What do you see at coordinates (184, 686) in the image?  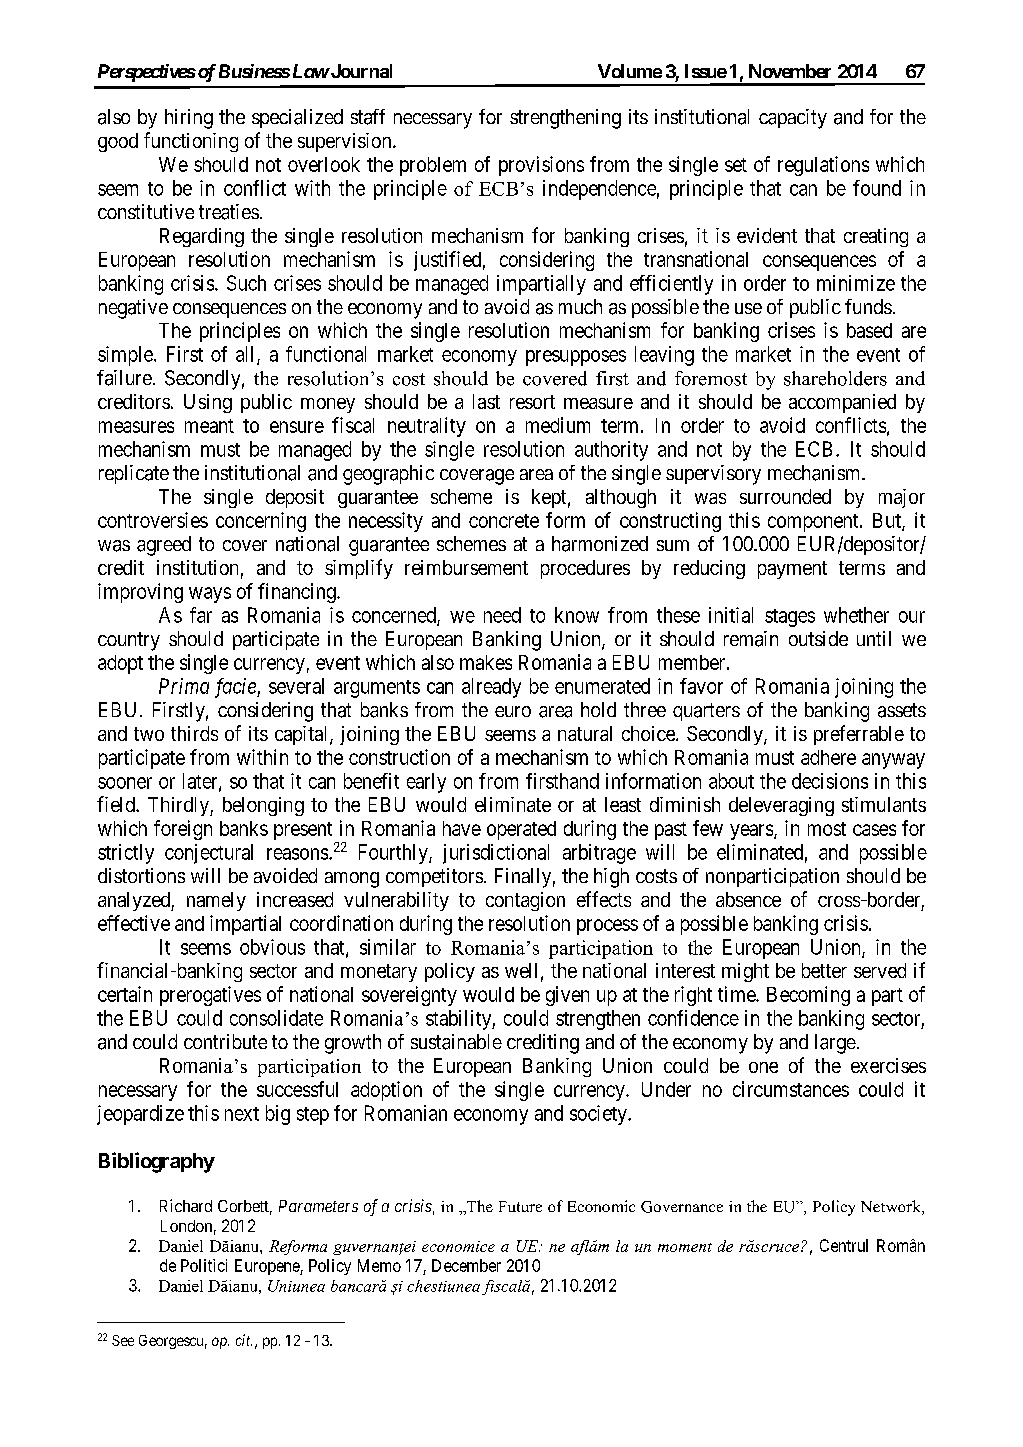 I see `Prima` at bounding box center [184, 686].
